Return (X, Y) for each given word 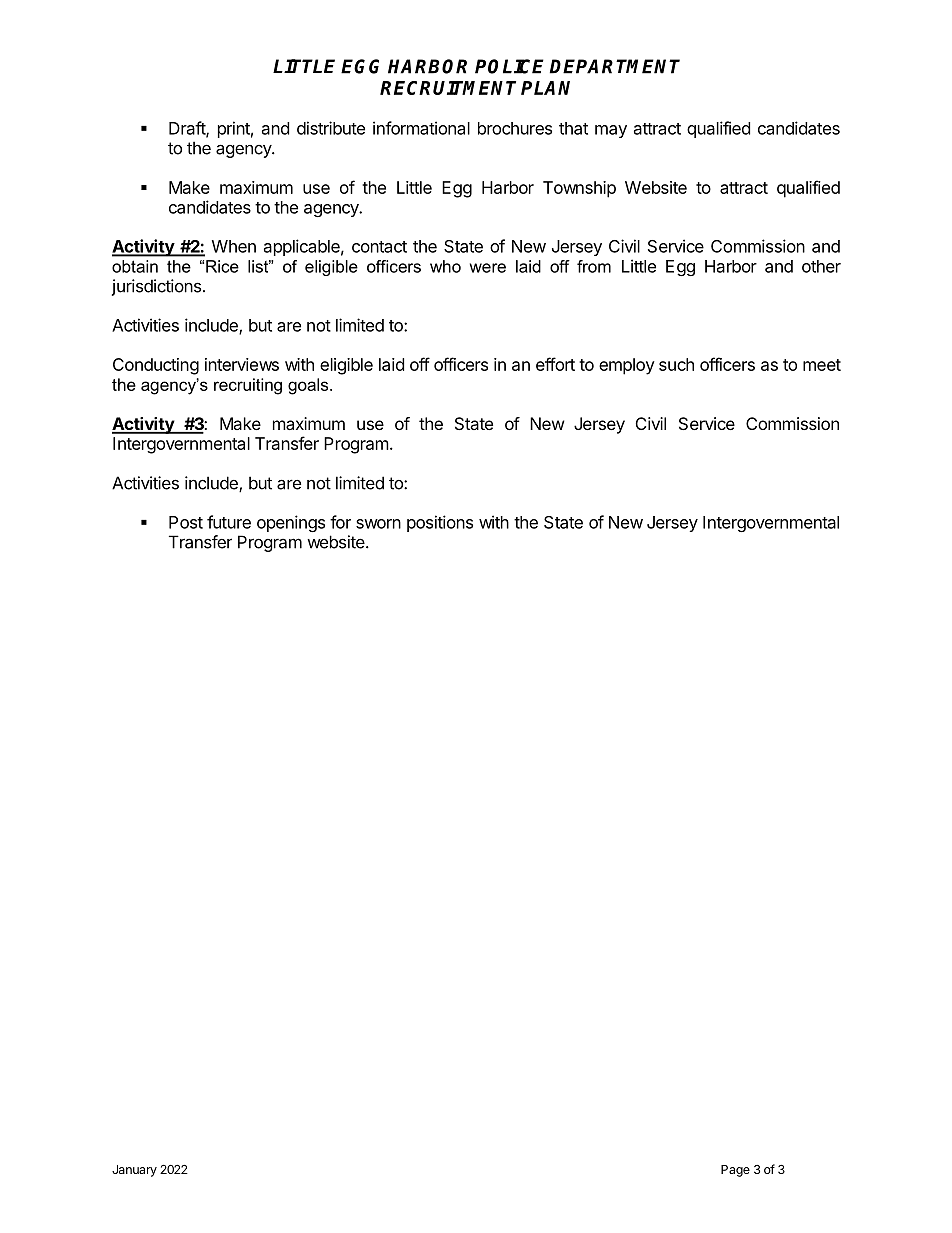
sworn (378, 524)
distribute (331, 128)
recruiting (248, 386)
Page (735, 1171)
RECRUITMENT (448, 88)
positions (440, 523)
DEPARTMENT (615, 66)
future (229, 522)
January (134, 1171)
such (676, 364)
